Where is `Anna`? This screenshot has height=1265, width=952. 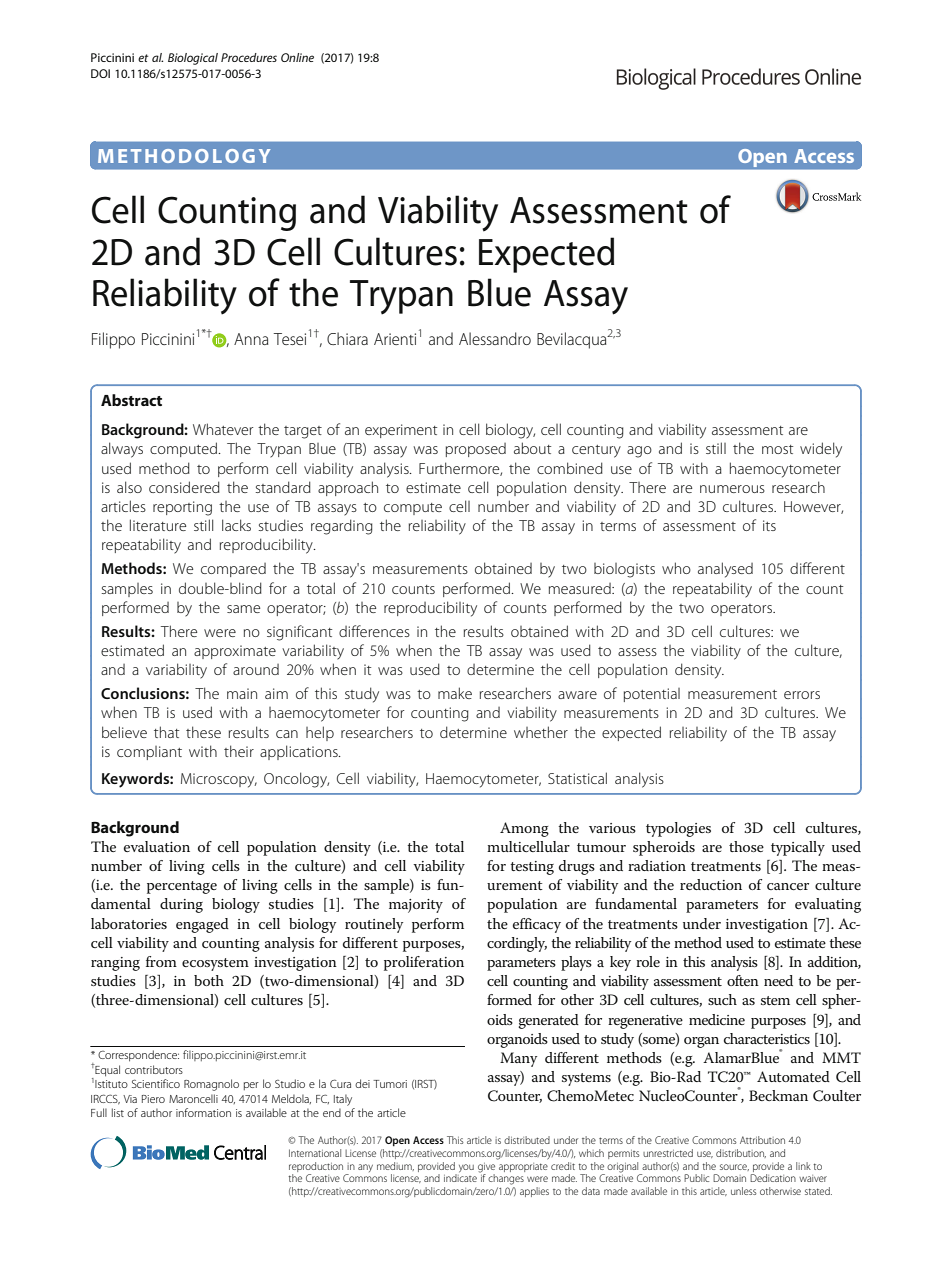
Anna is located at coordinates (251, 339).
